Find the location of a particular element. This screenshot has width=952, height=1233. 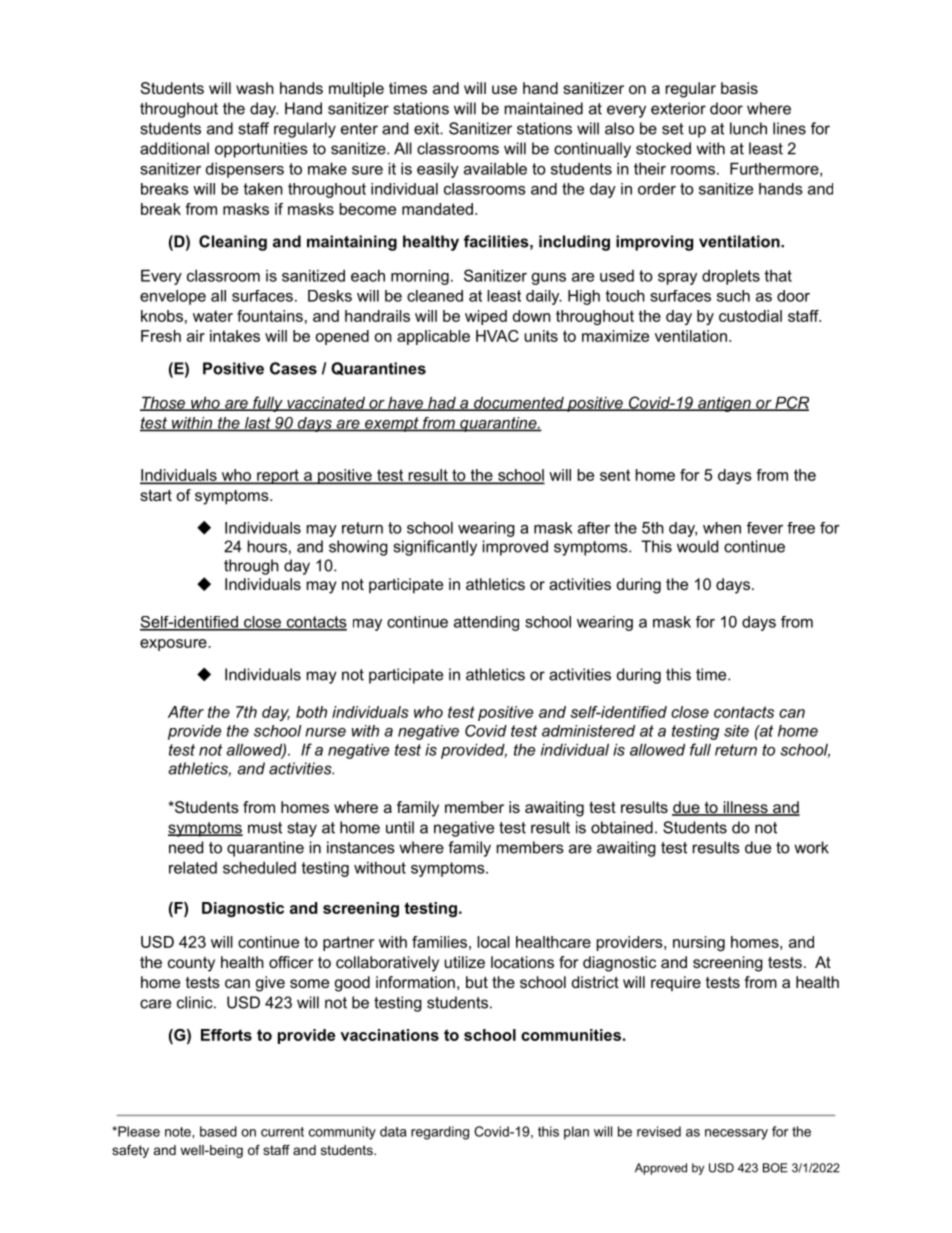

attending is located at coordinates (486, 623).
